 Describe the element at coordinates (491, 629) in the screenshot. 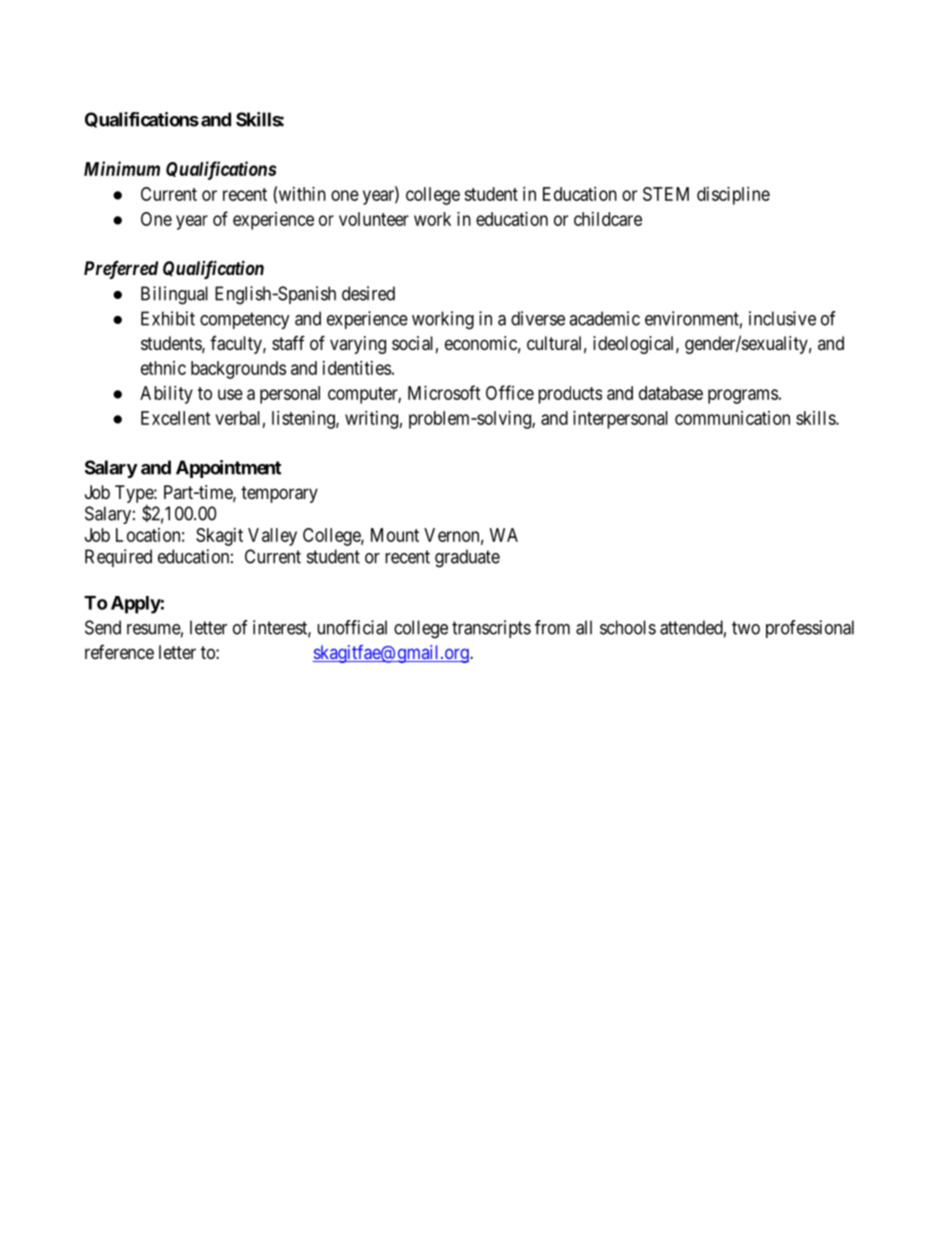

I see `transcripts` at that location.
